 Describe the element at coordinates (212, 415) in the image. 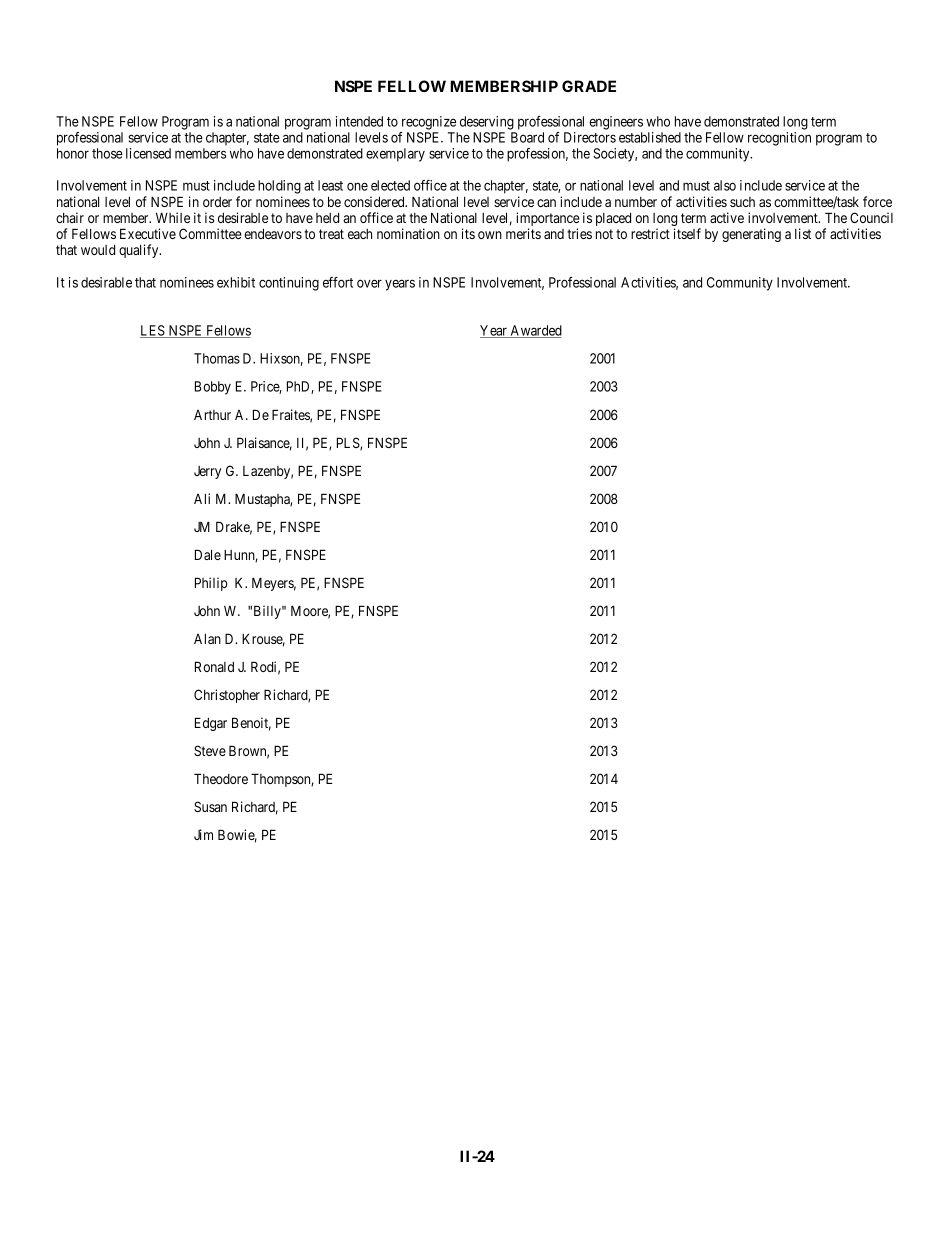

I see `Arthur` at that location.
